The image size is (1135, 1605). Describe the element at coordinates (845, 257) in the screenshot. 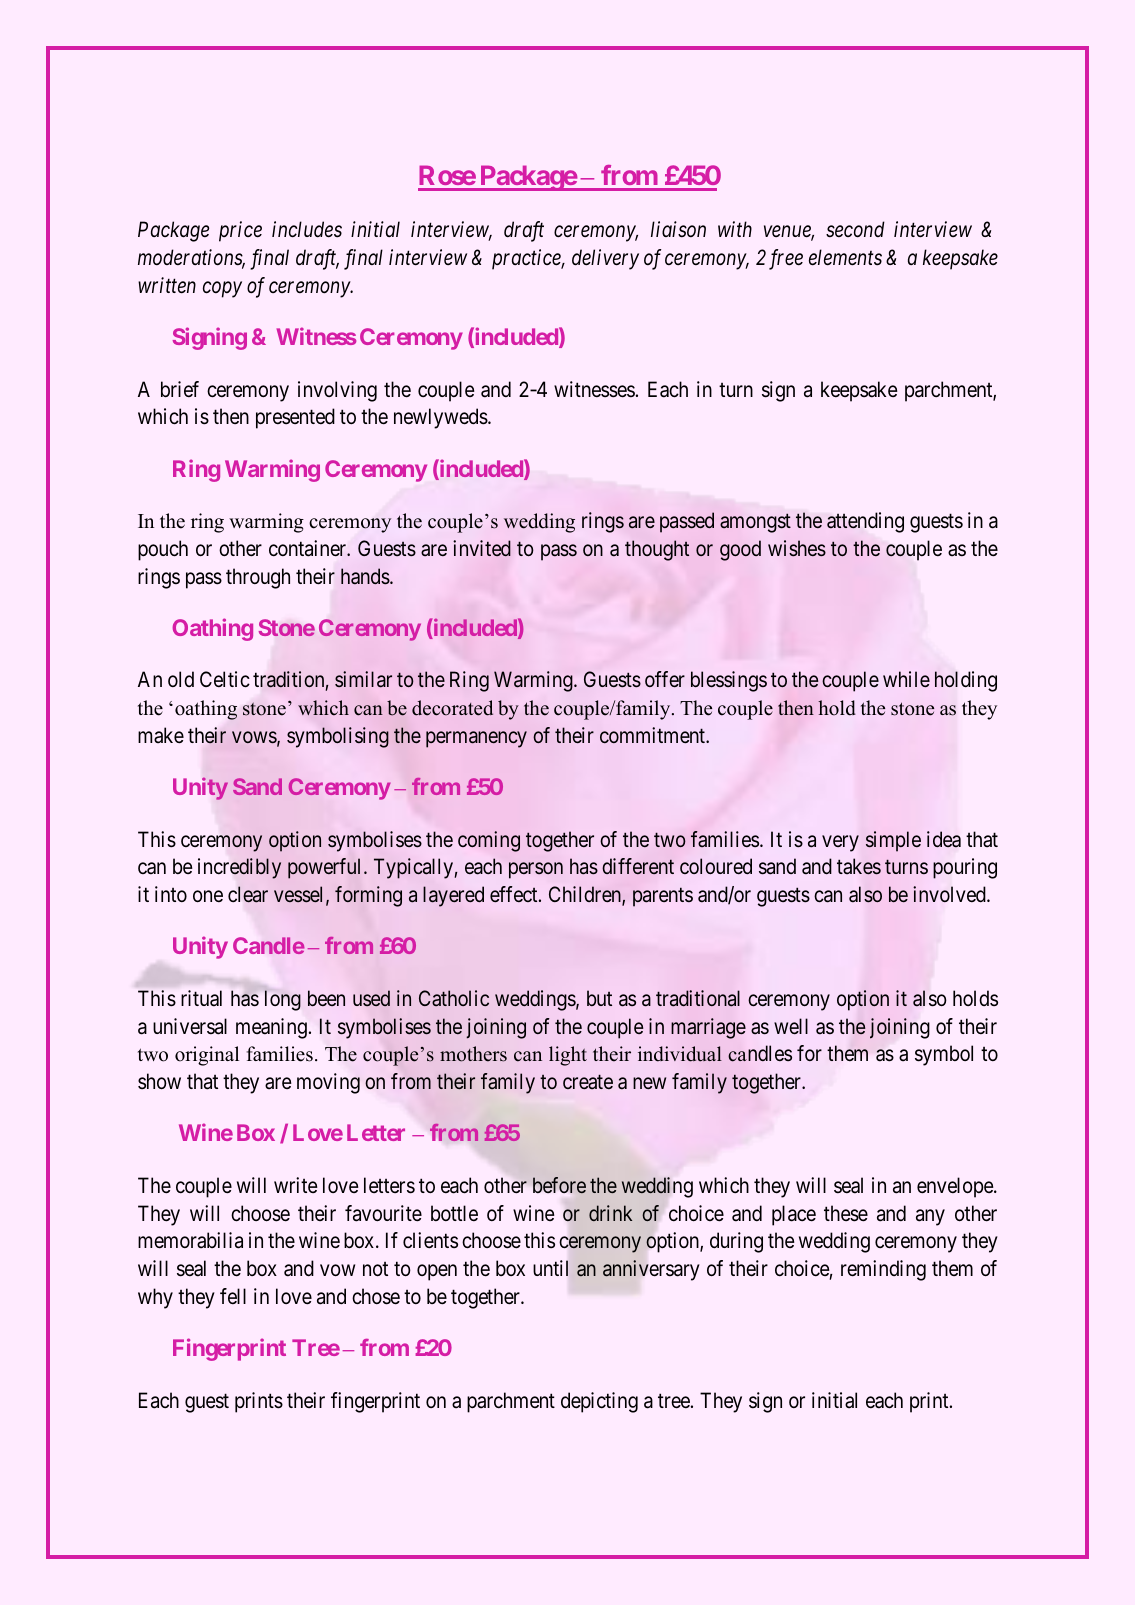

I see `elements` at that location.
